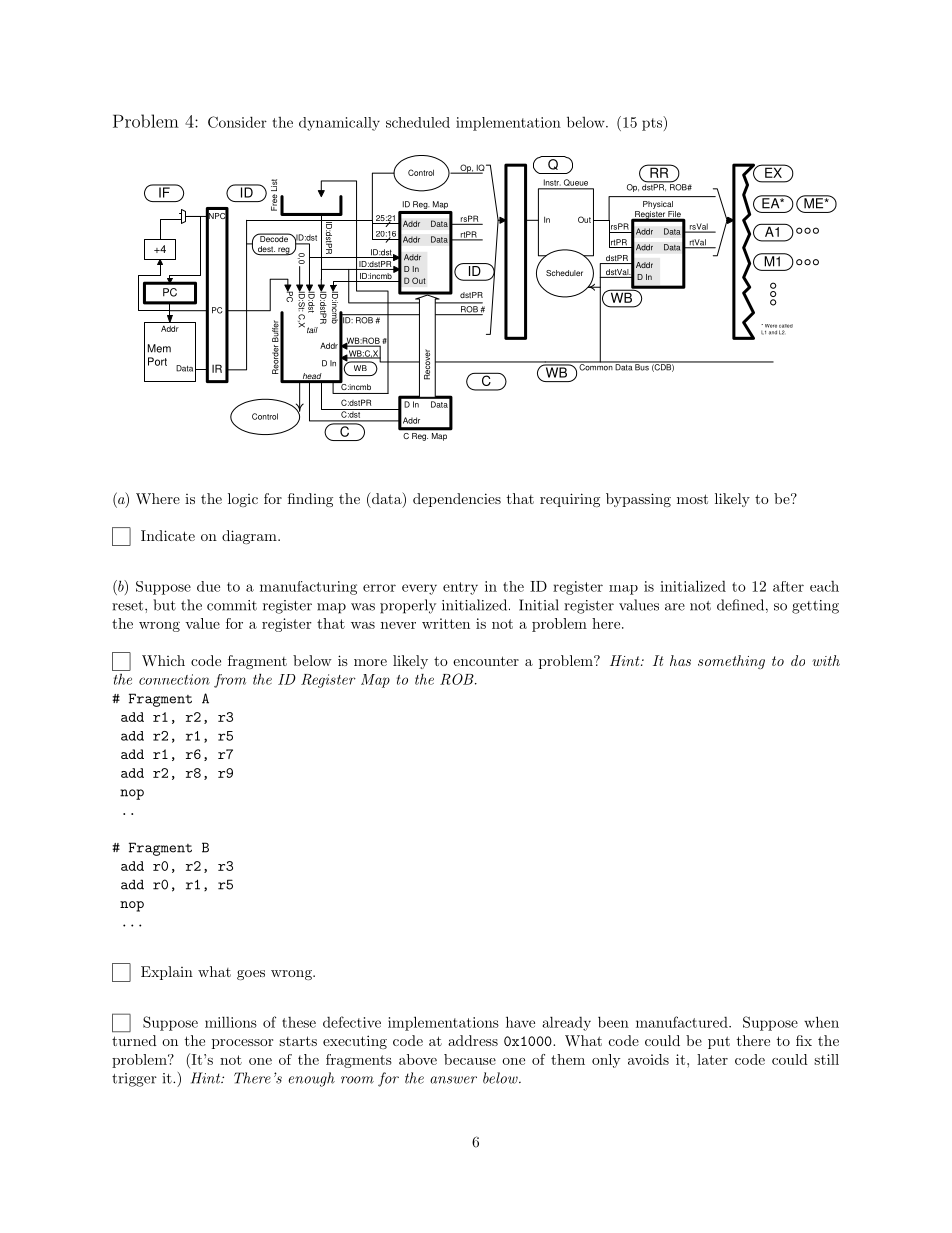  I want to click on from, so click(230, 681).
